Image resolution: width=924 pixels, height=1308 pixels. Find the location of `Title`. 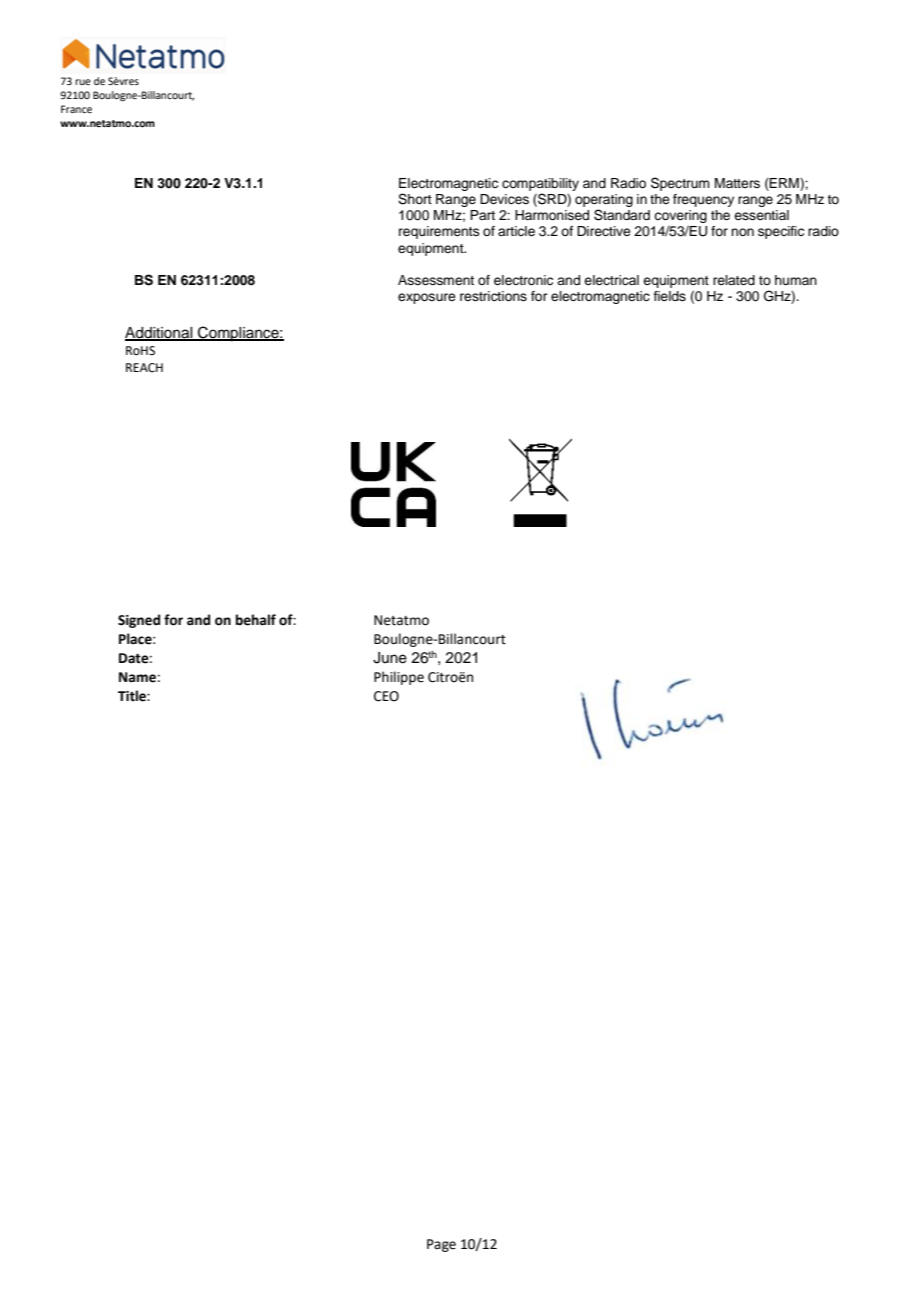

Title is located at coordinates (133, 696).
